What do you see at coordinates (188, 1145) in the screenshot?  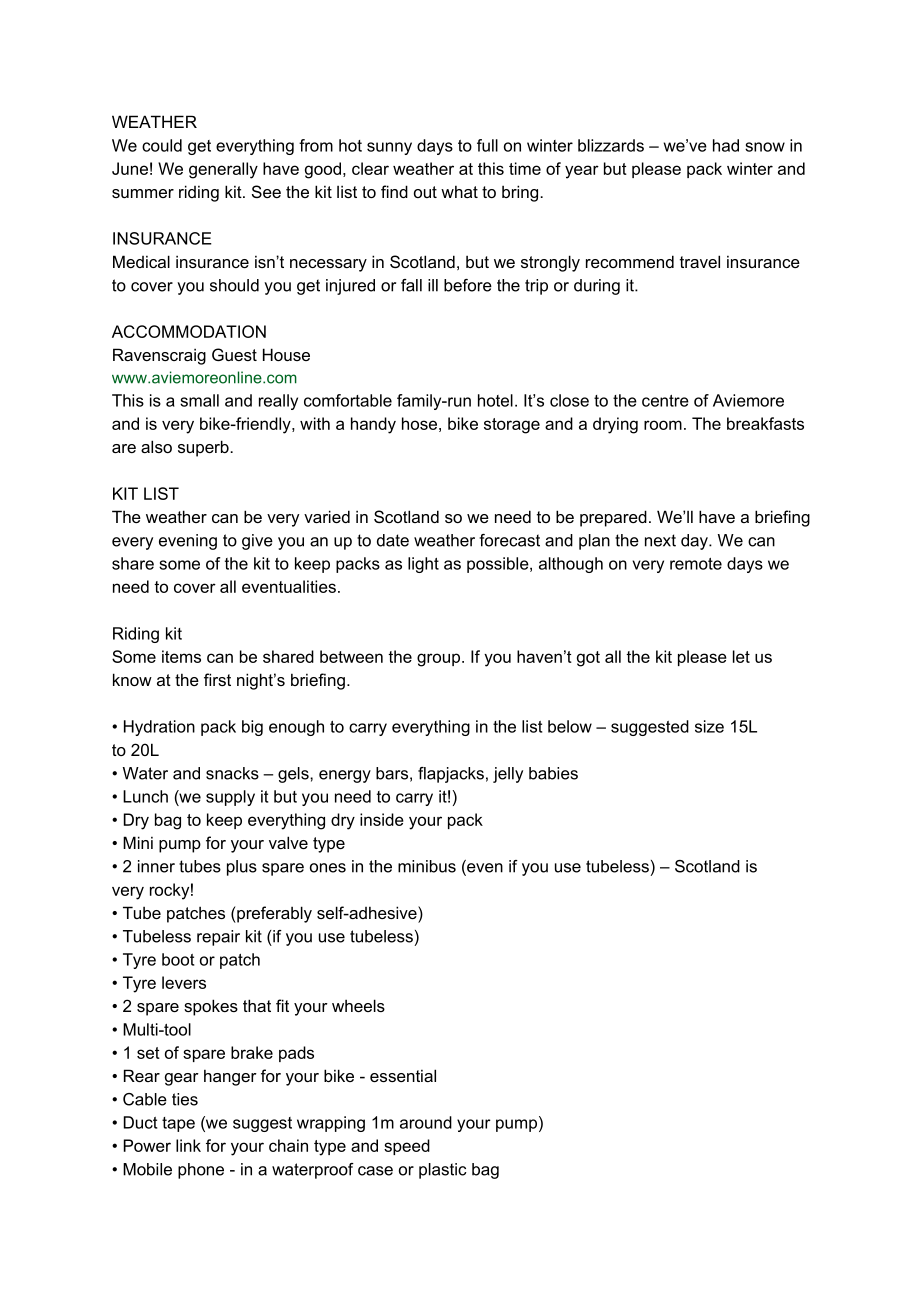 I see `link` at bounding box center [188, 1145].
